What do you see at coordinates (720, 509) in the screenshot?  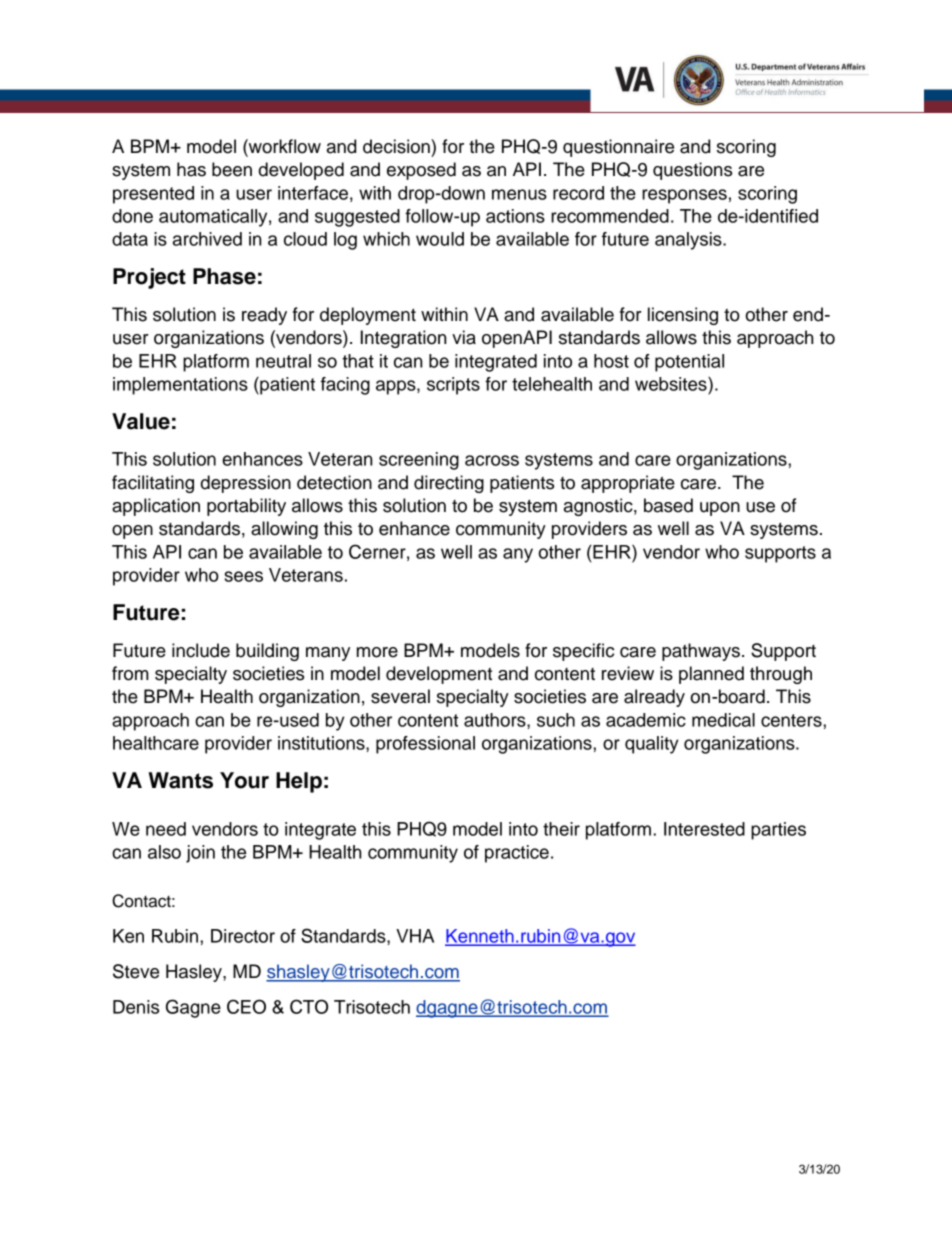 I see `upon` at bounding box center [720, 509].
